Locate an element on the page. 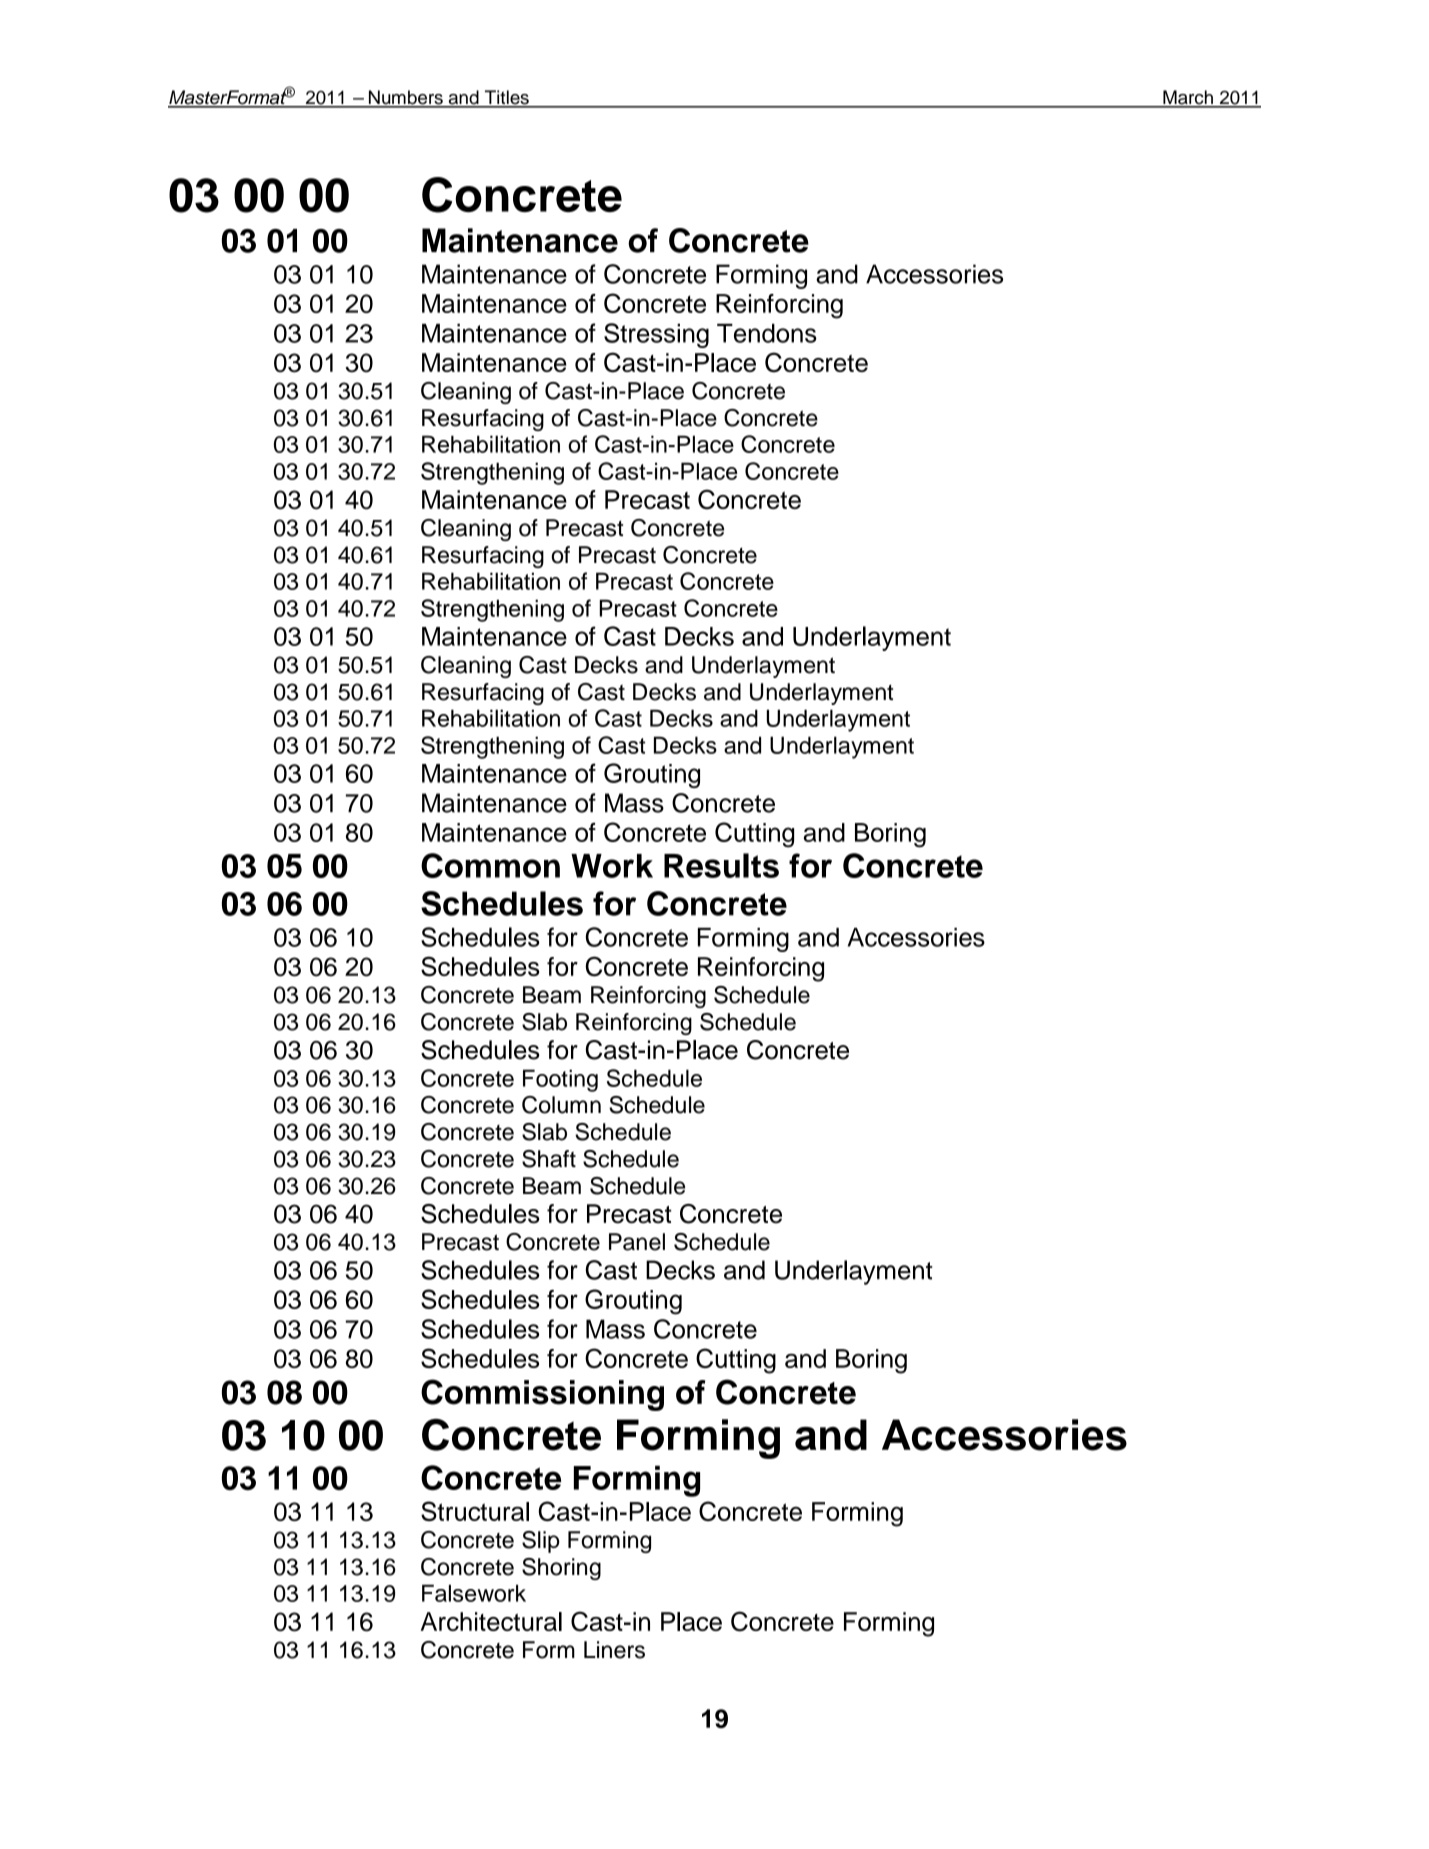  Panel is located at coordinates (637, 1242).
